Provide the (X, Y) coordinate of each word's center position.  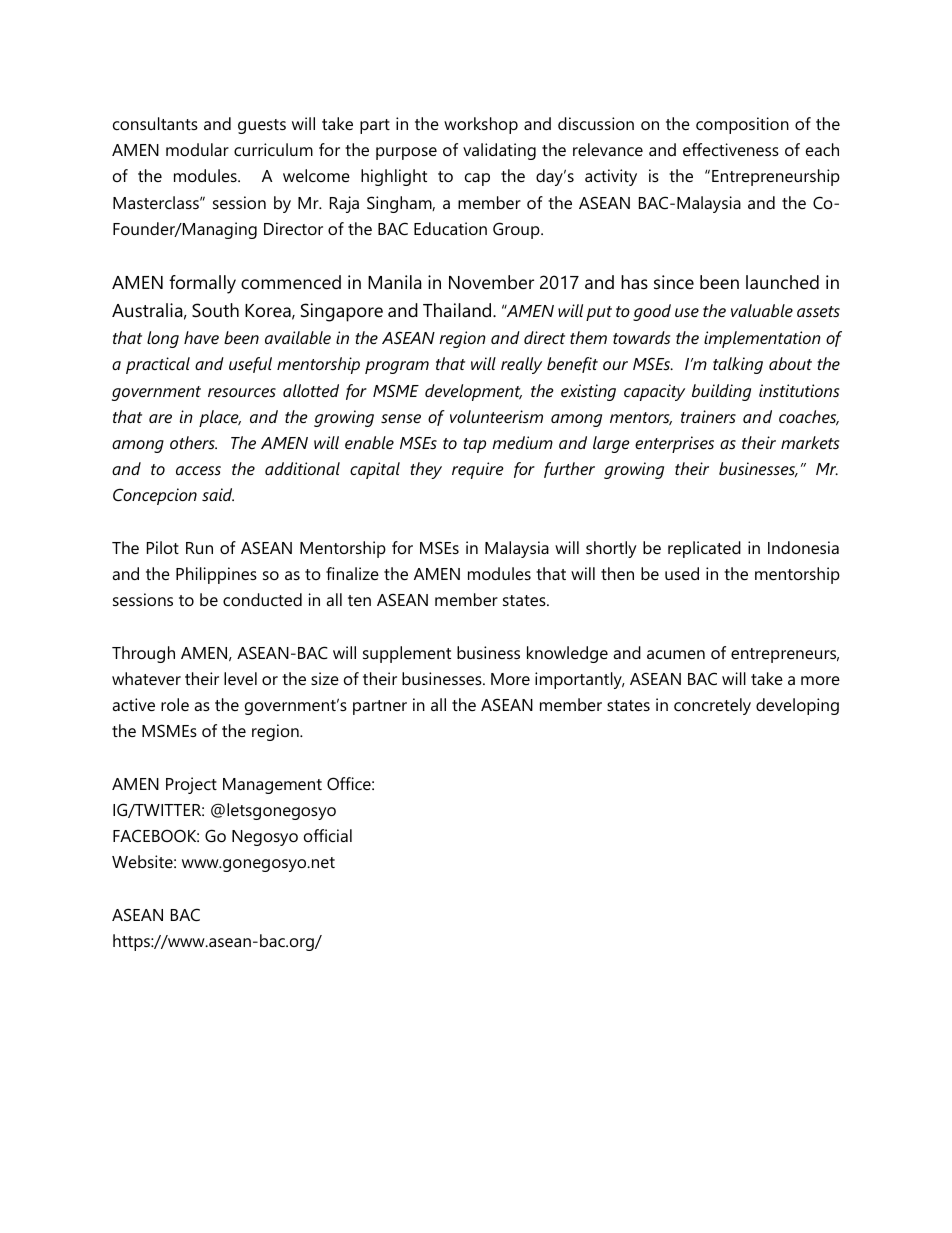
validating (499, 151)
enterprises (674, 444)
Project (191, 785)
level (240, 678)
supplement (407, 654)
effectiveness (731, 149)
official (328, 835)
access (198, 470)
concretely (712, 706)
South (215, 310)
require (478, 470)
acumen (676, 654)
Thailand (458, 310)
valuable (762, 310)
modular (197, 149)
